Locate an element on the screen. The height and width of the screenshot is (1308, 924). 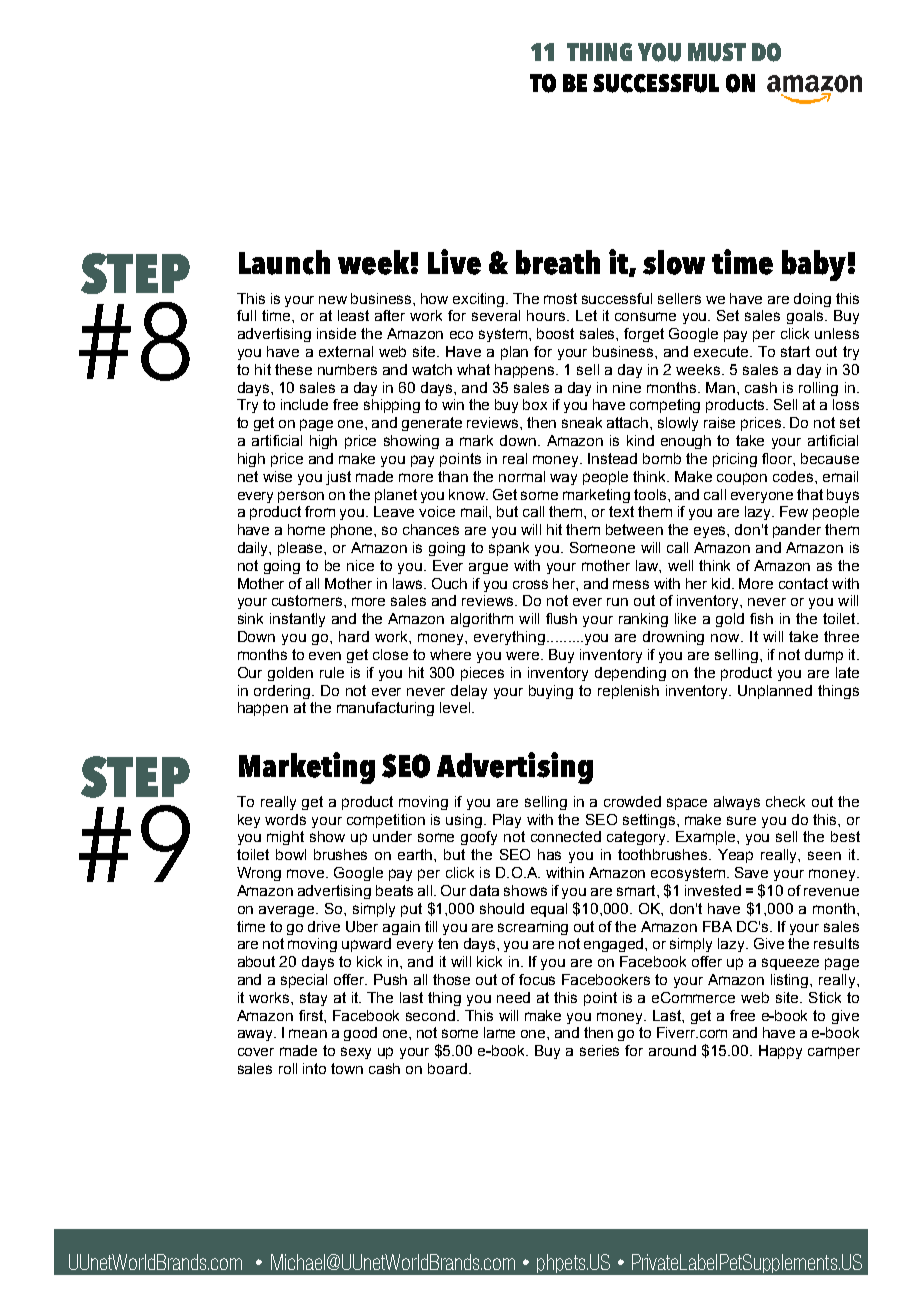
words is located at coordinates (285, 819).
